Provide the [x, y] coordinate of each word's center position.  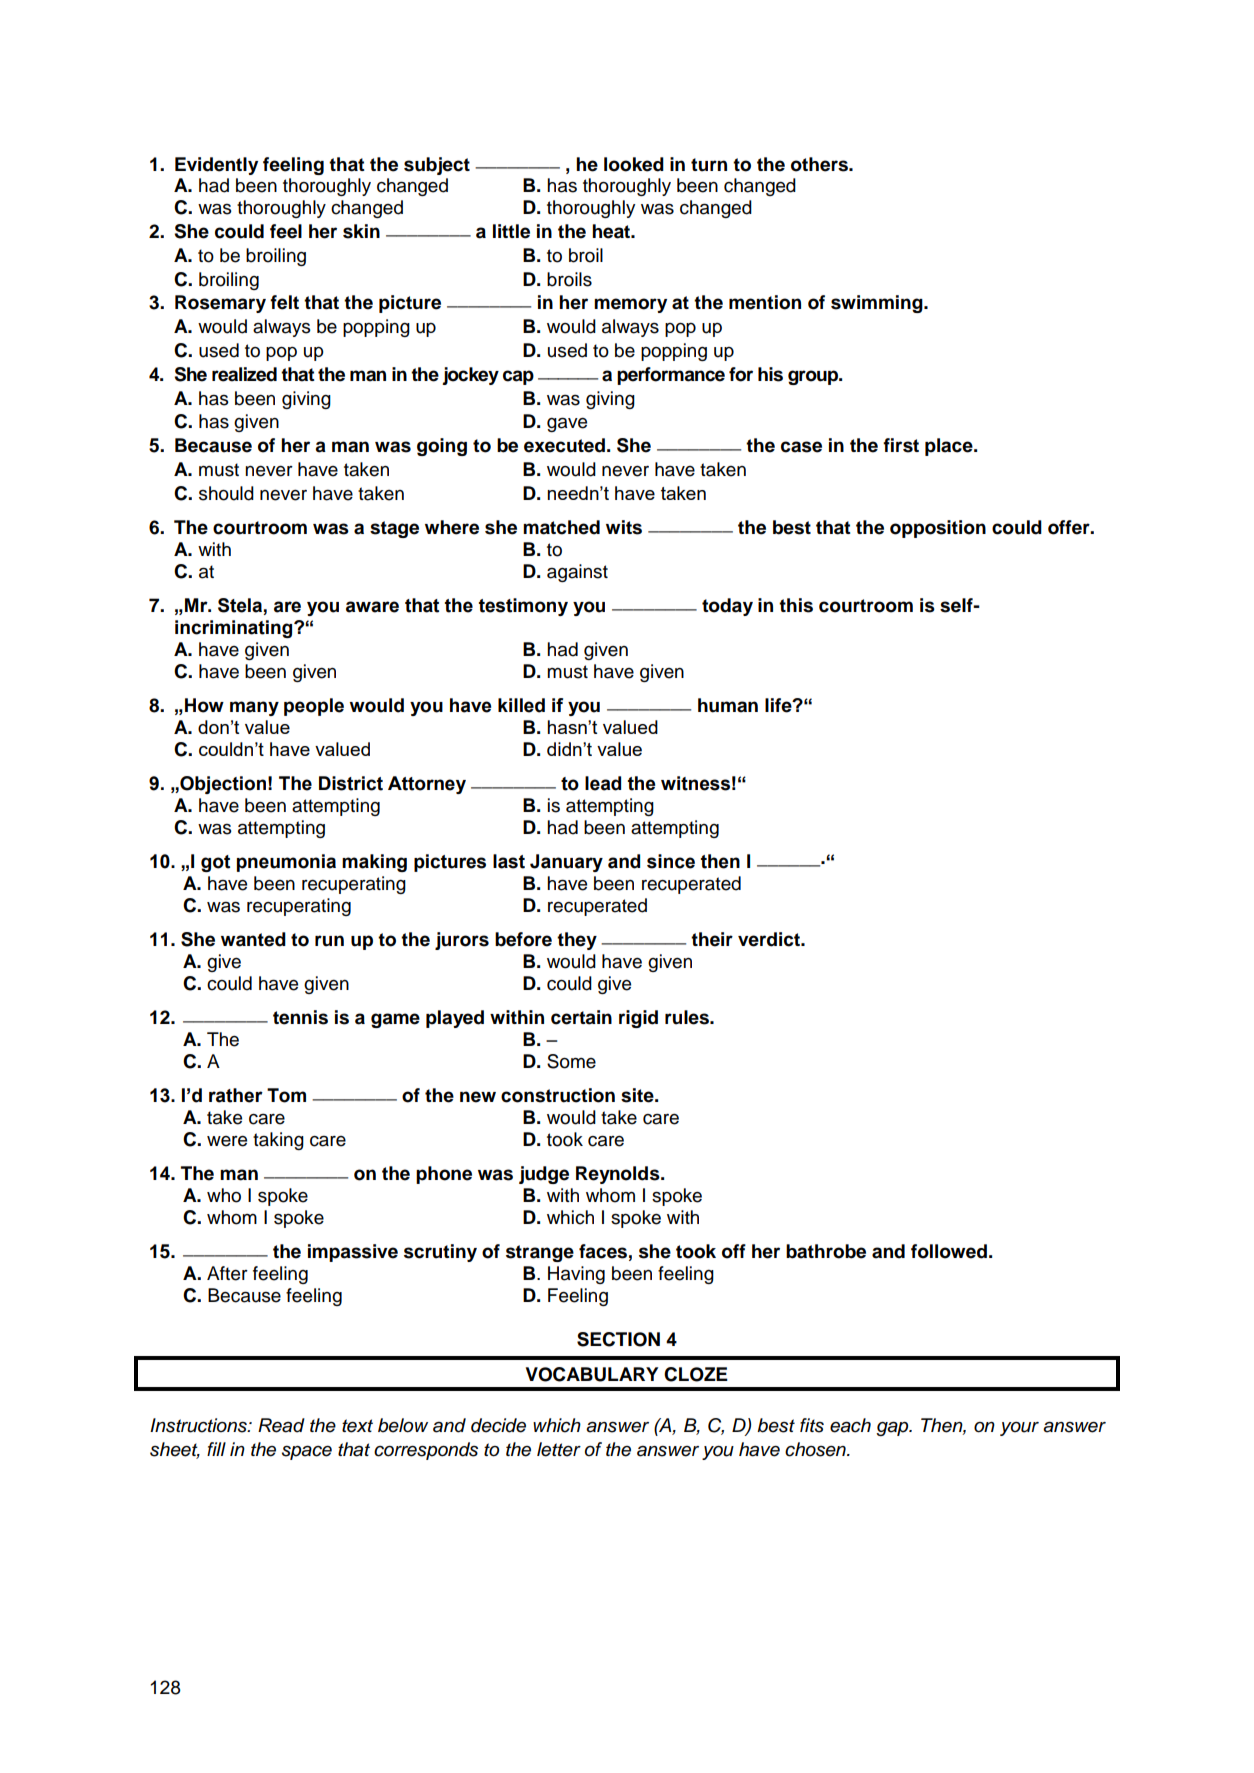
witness [695, 783]
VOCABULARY [592, 1374]
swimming [878, 304]
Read [281, 1425]
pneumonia [286, 863]
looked [634, 164]
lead [603, 783]
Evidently [216, 166]
